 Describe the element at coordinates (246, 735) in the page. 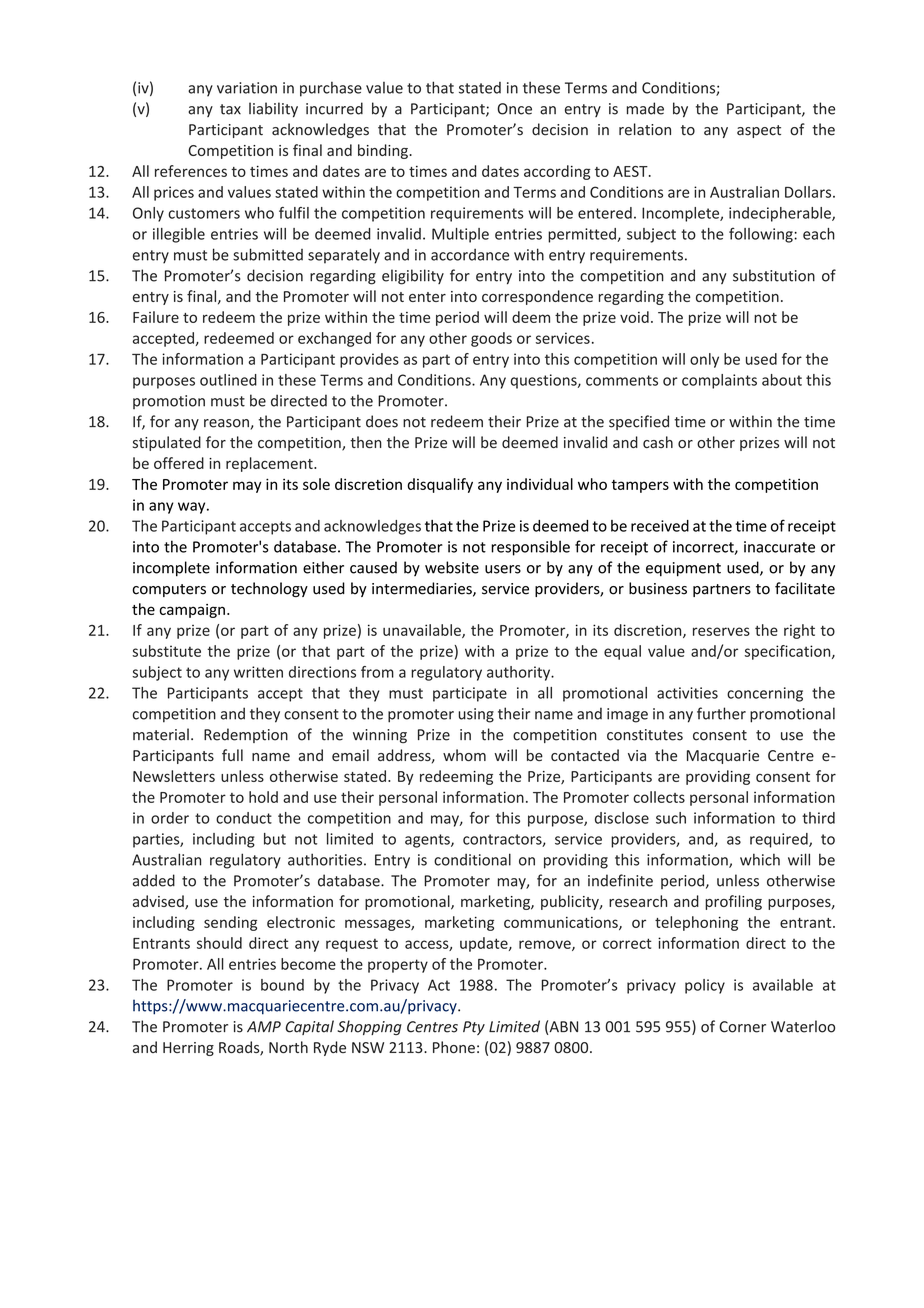

I see `Redemption` at that location.
